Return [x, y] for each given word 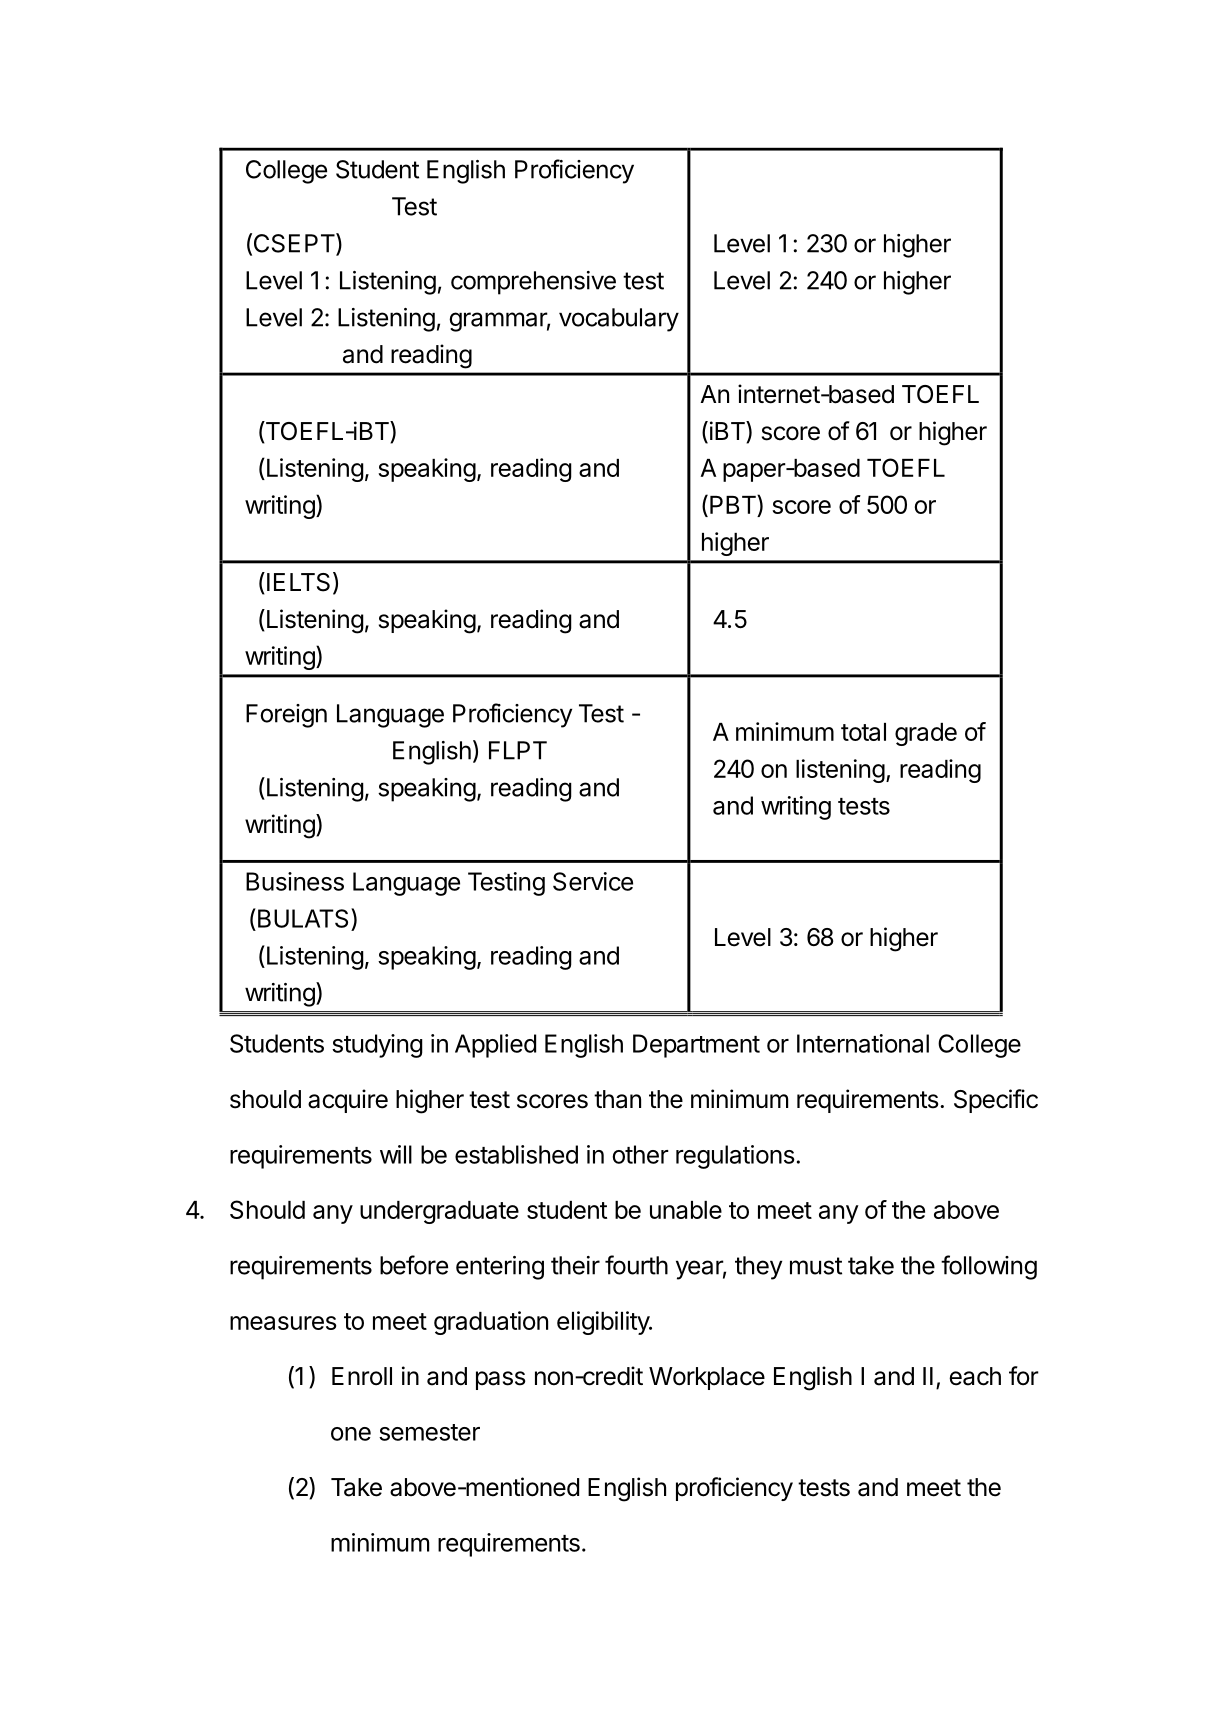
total [863, 732]
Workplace [707, 1378]
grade [926, 734]
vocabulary [619, 320]
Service [593, 881]
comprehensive [533, 283]
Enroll [362, 1376]
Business [295, 881]
